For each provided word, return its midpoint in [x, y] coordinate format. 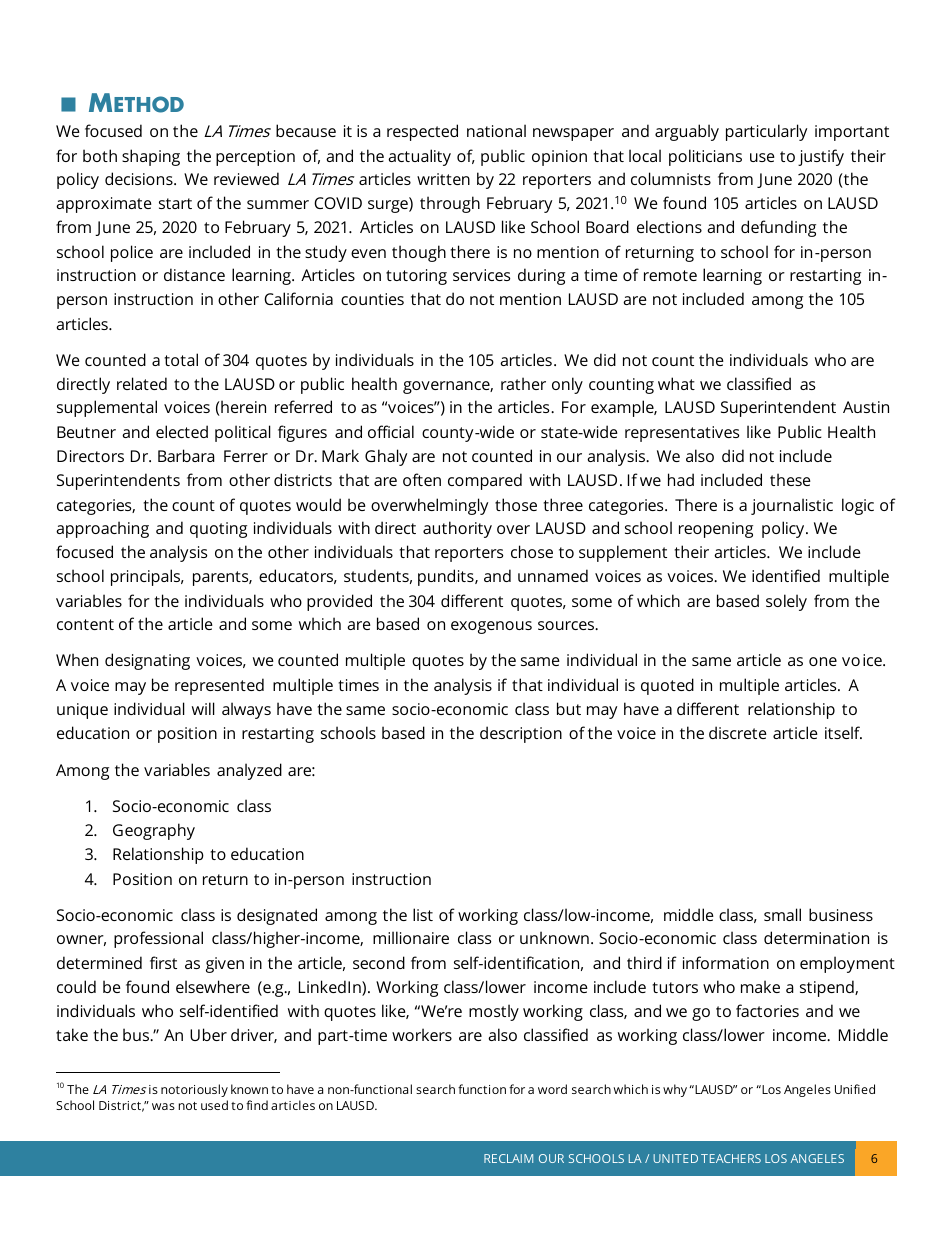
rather [523, 383]
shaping [151, 157]
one [823, 661]
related [142, 383]
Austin [866, 407]
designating [147, 661]
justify [821, 157]
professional [158, 939]
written [443, 179]
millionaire [411, 937]
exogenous [491, 627]
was [163, 1106]
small [782, 914]
